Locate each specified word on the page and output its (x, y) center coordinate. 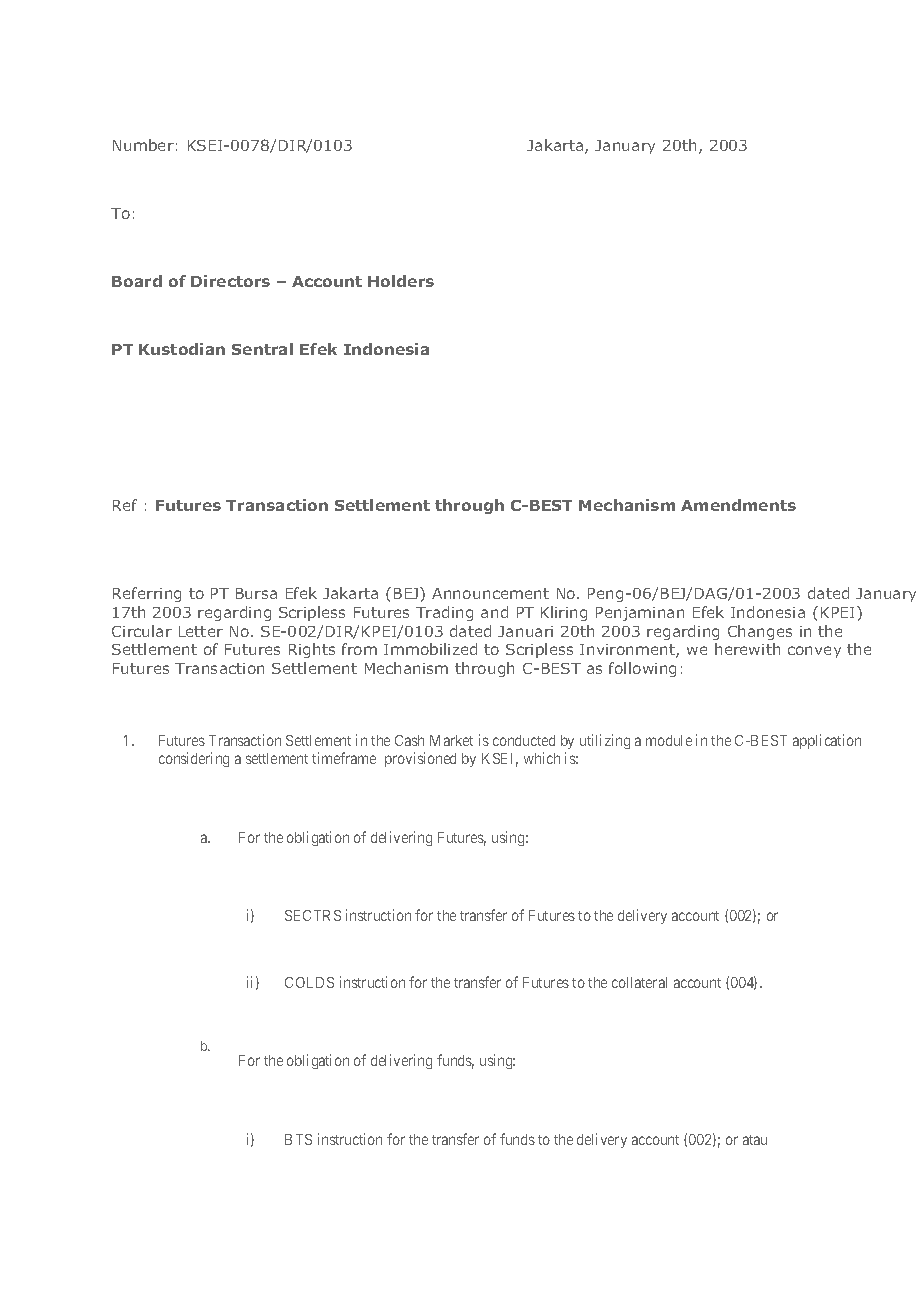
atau (755, 1140)
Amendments (738, 505)
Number (143, 145)
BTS (298, 1139)
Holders (401, 281)
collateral (639, 982)
